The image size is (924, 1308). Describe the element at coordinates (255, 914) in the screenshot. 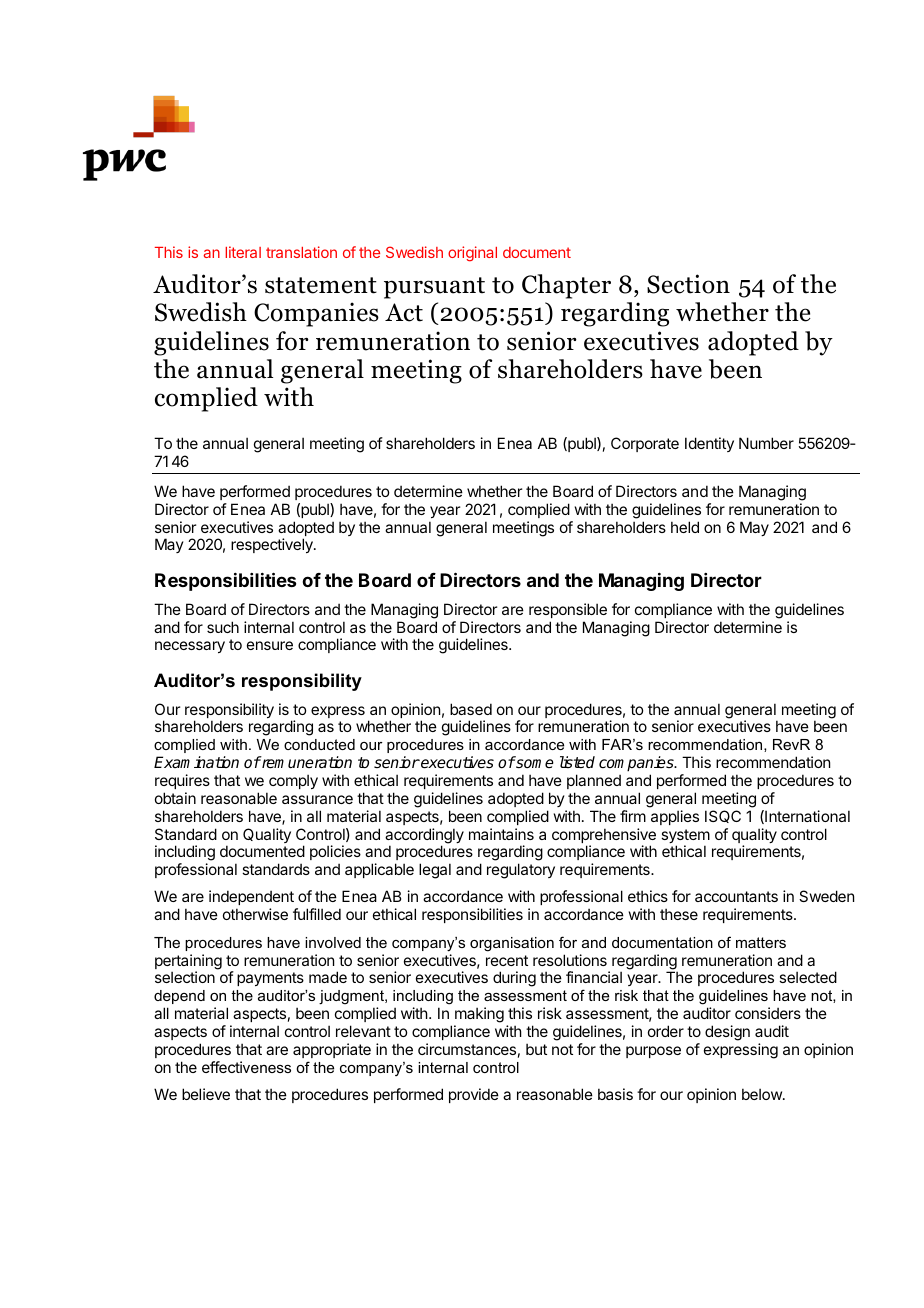

I see `otherwise` at that location.
